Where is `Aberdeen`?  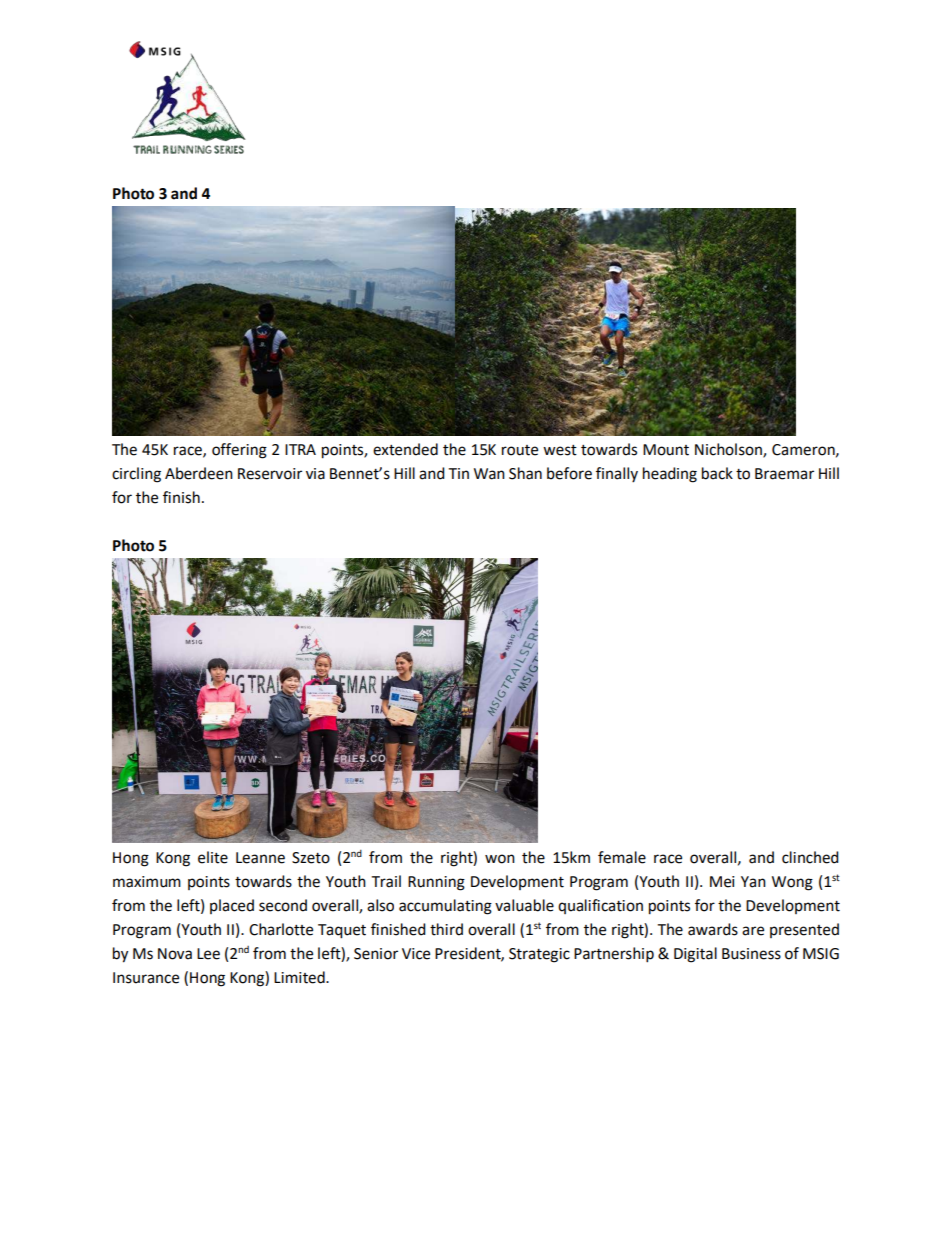
Aberdeen is located at coordinates (199, 473).
